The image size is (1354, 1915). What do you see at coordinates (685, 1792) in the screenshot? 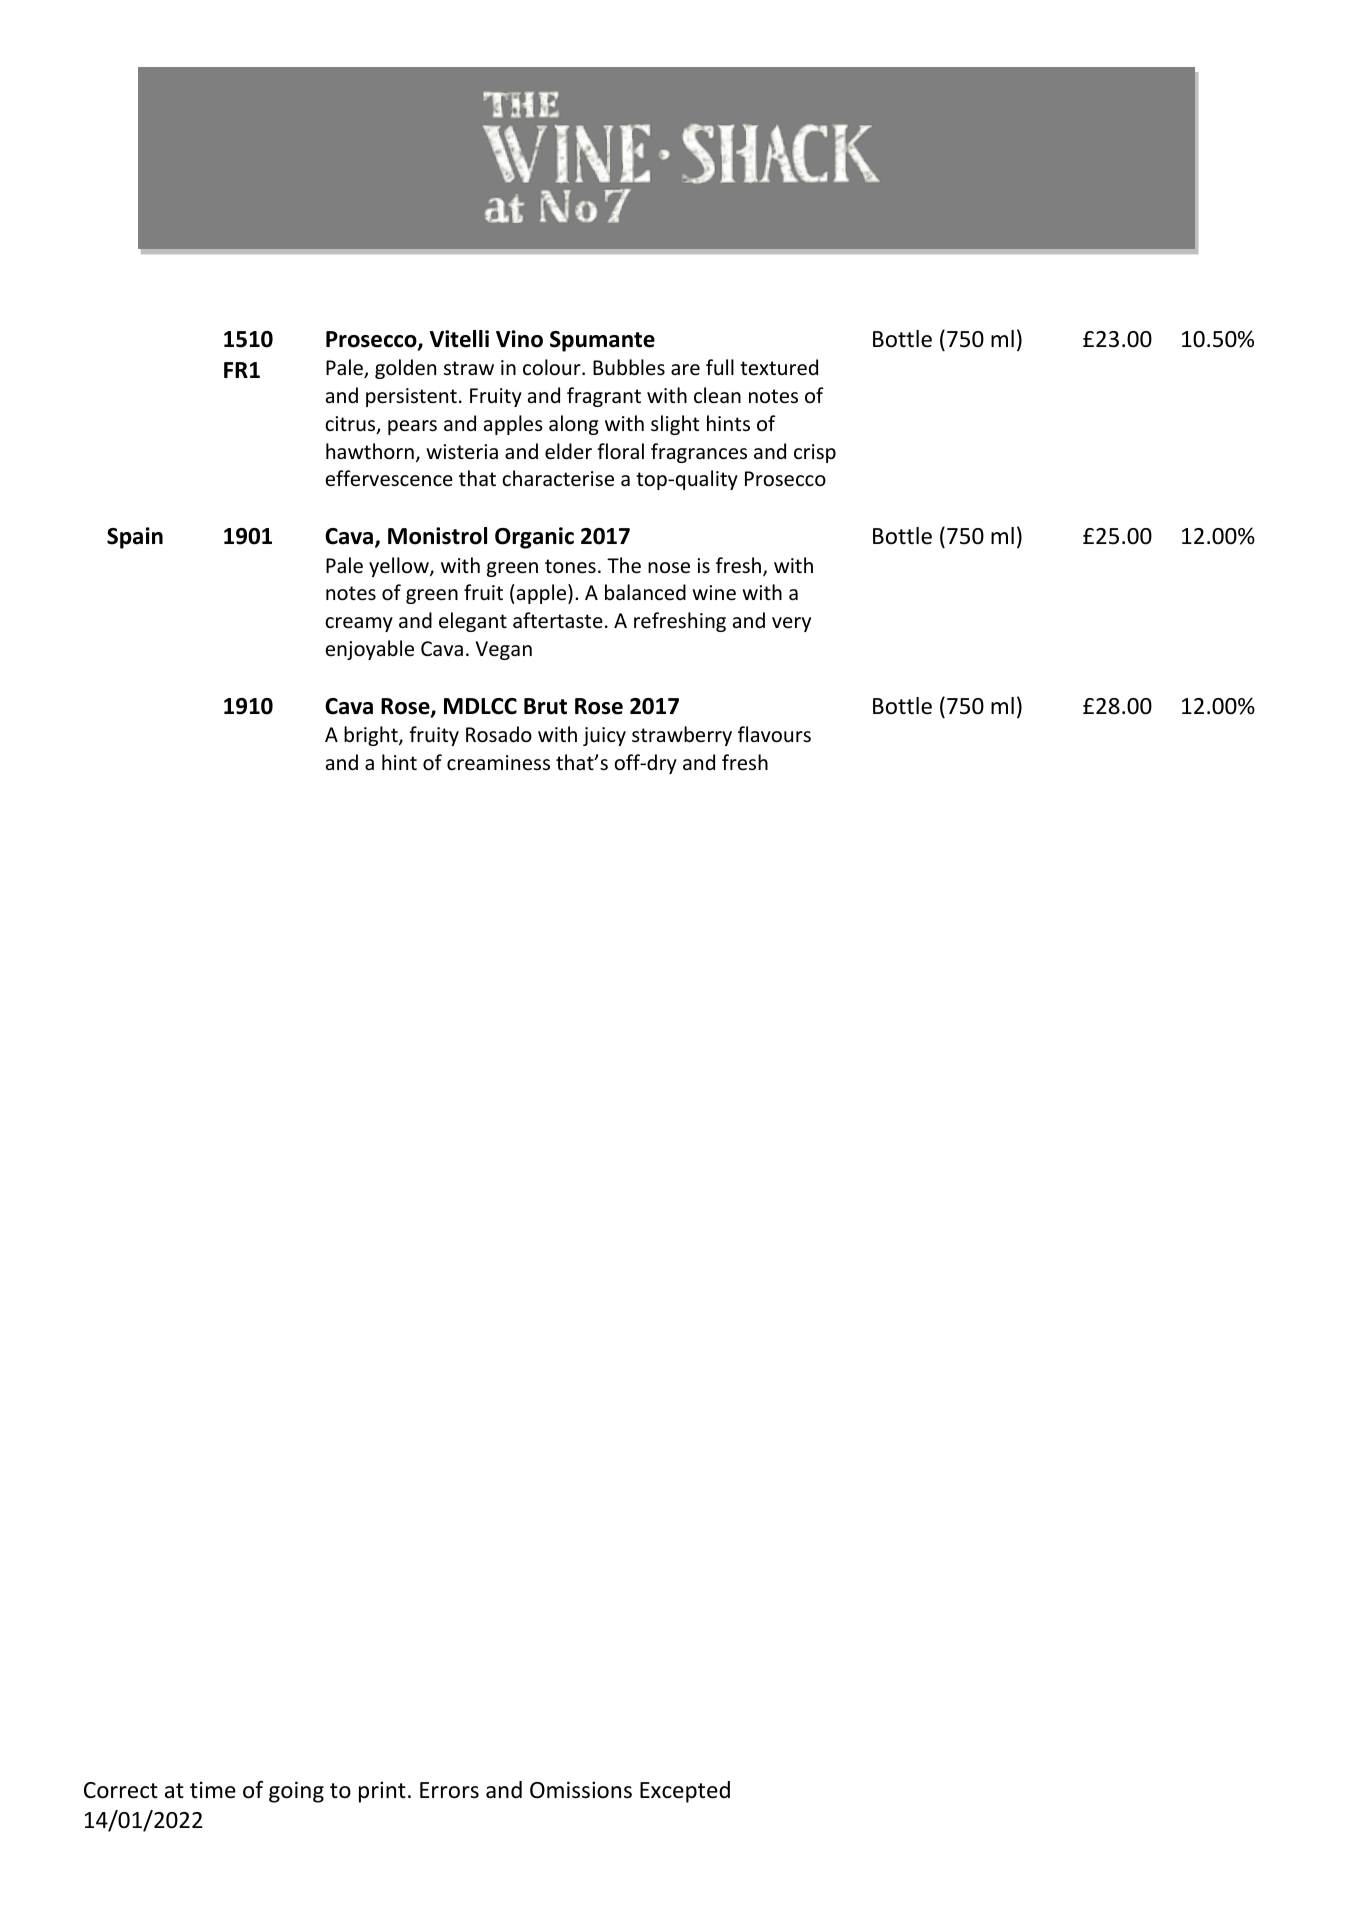
I see `Excepted` at bounding box center [685, 1792].
